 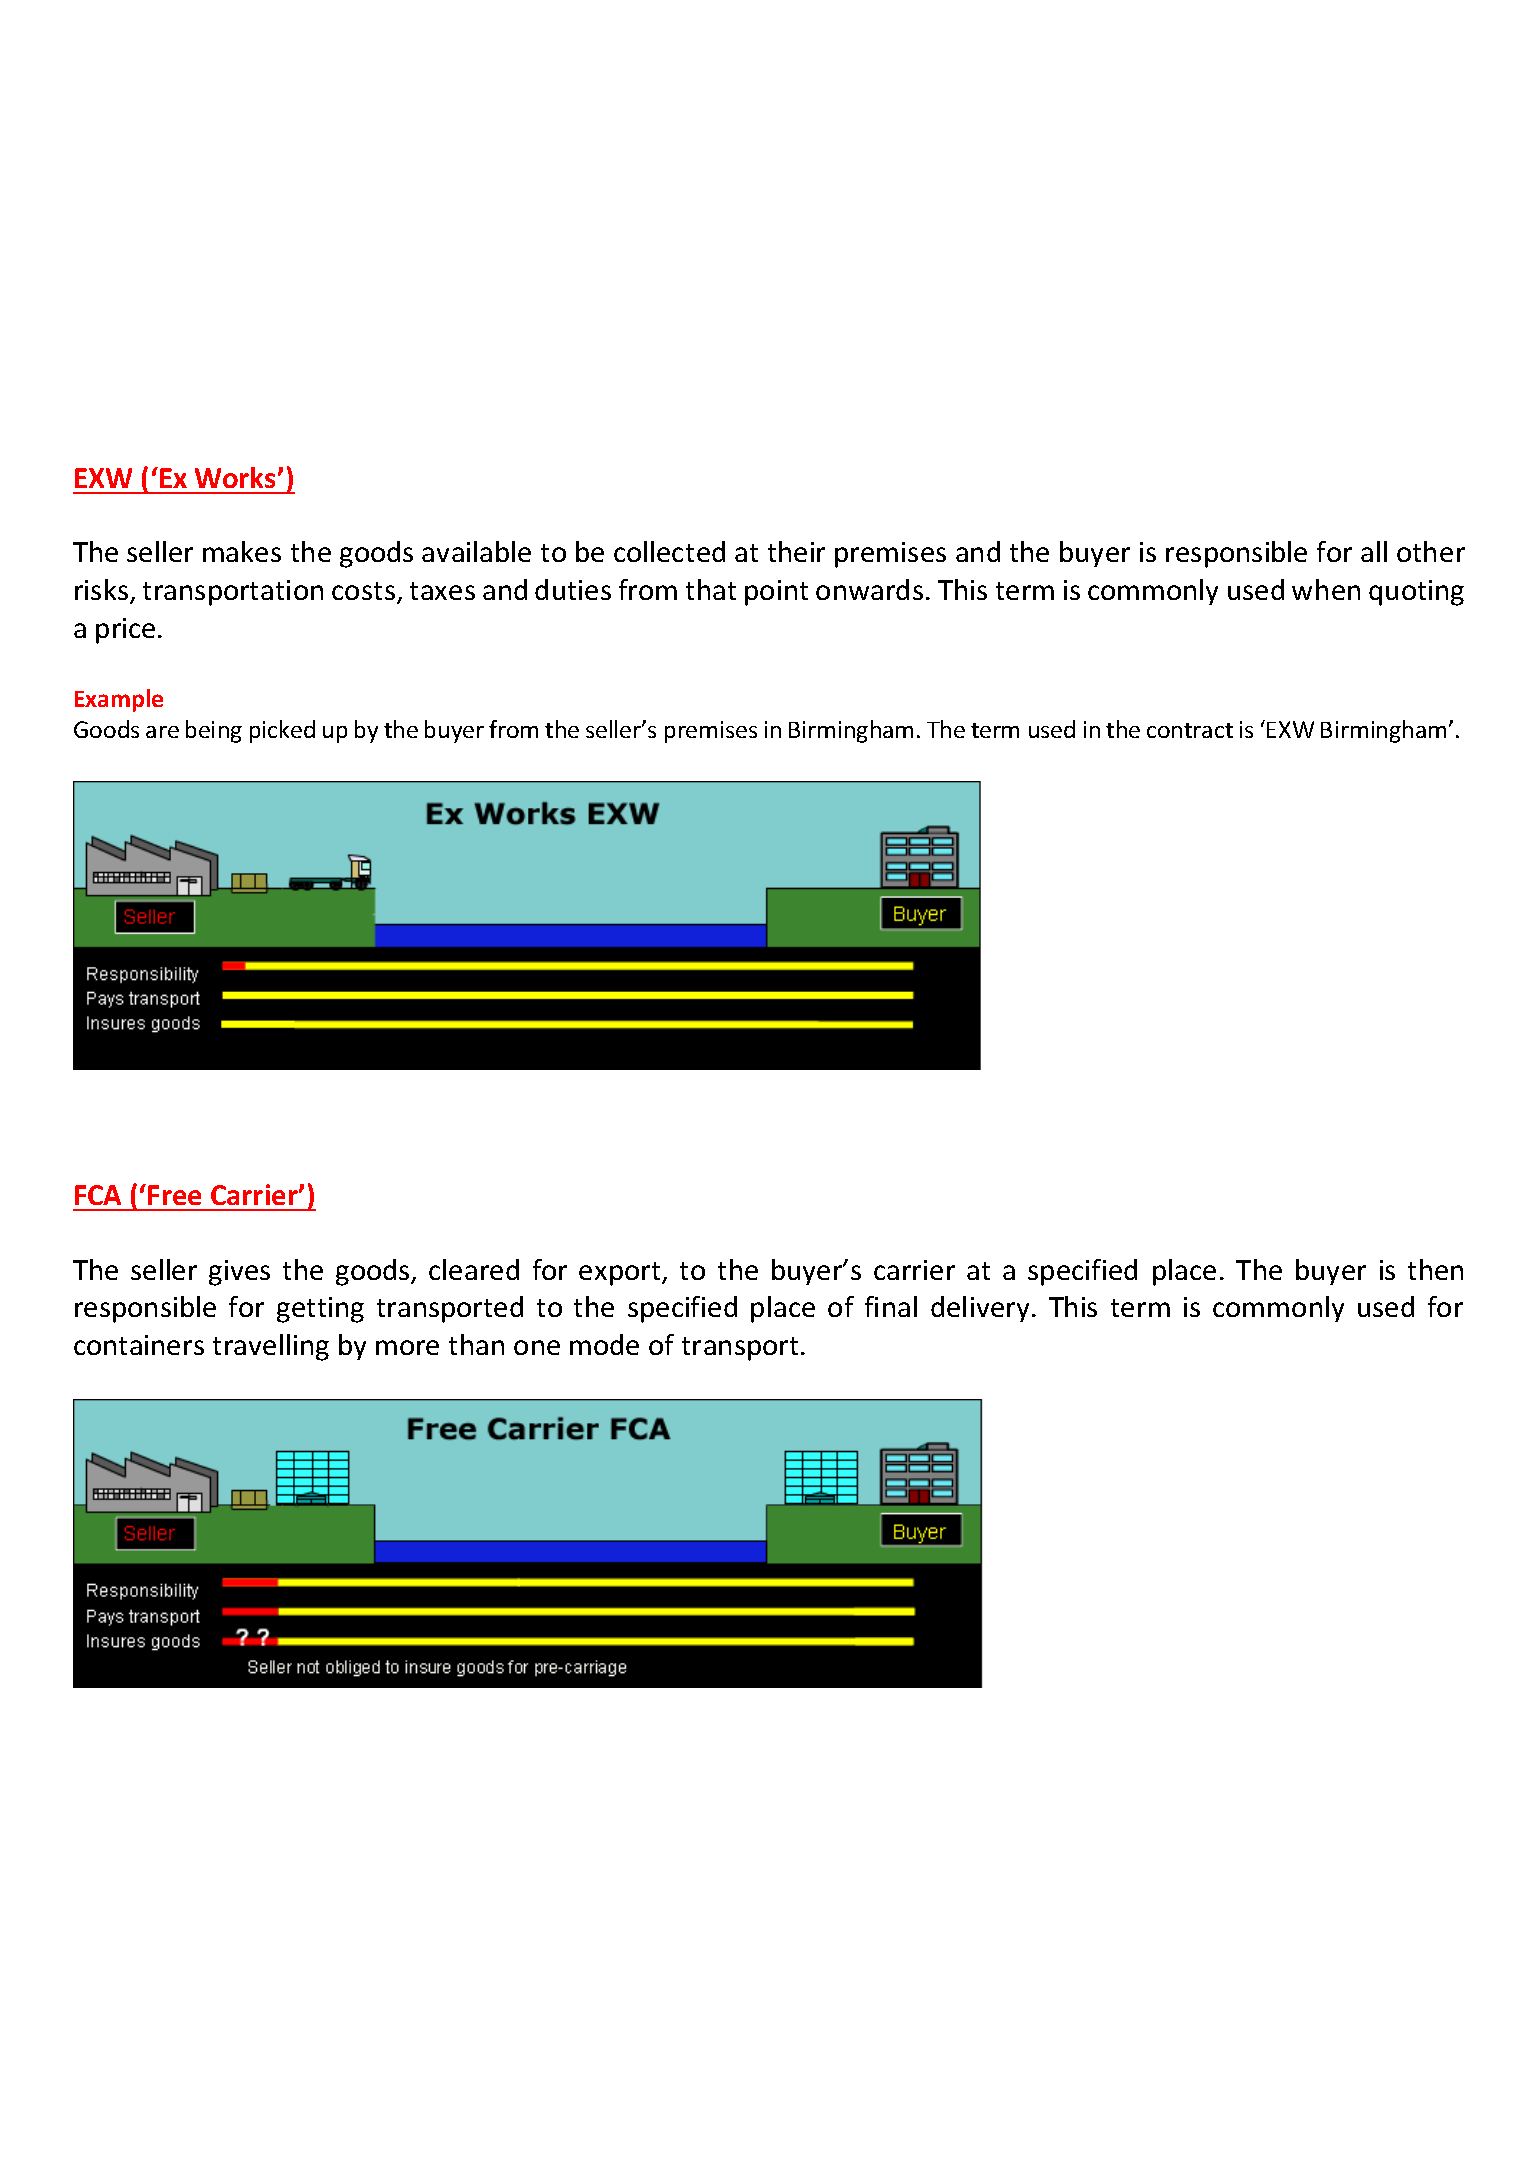 I want to click on final, so click(x=891, y=1306).
